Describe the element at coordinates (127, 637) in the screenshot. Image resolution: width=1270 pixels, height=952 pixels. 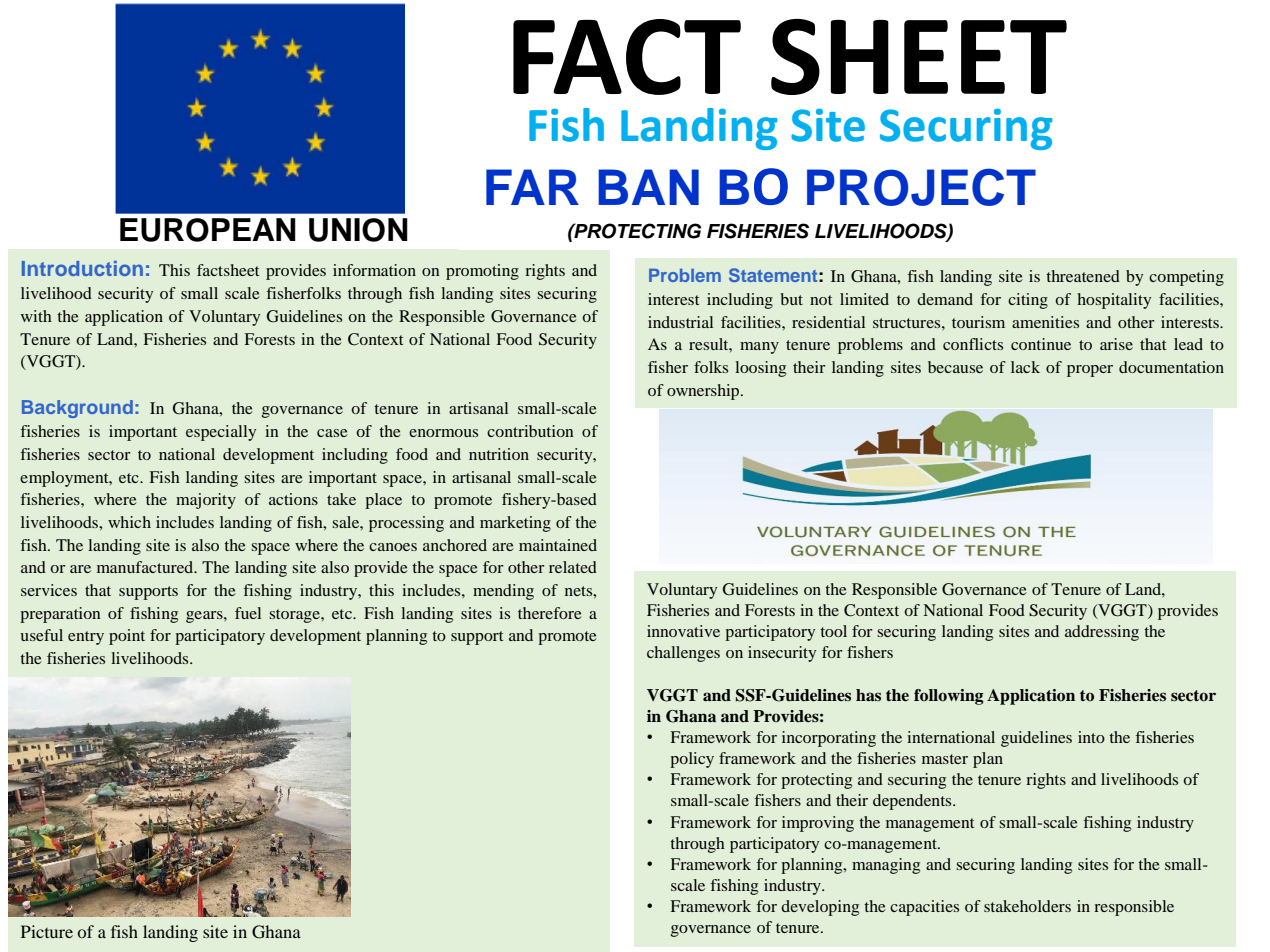
I see `point` at that location.
